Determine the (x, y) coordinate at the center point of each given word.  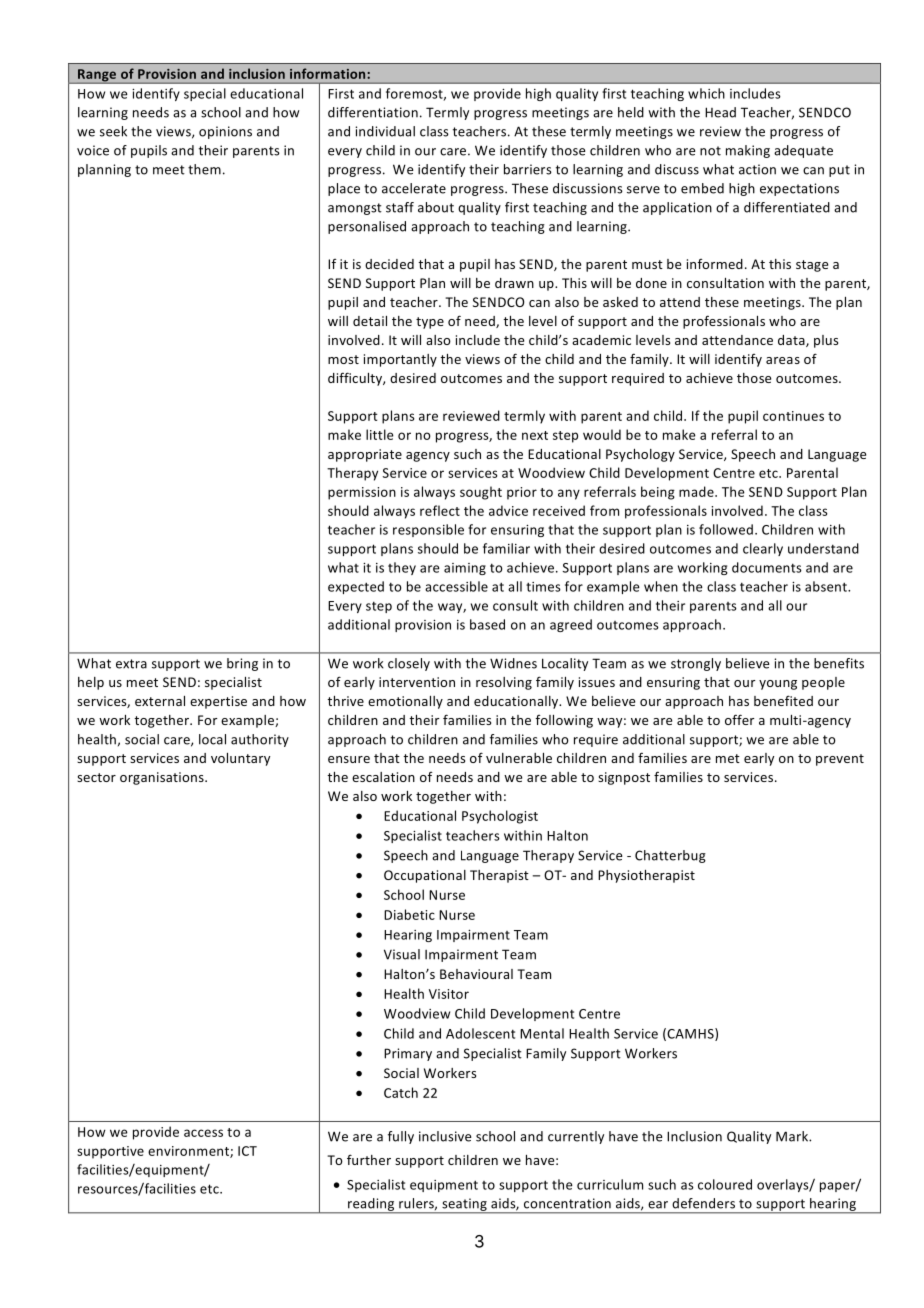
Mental (542, 1033)
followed (726, 529)
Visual (402, 954)
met (728, 758)
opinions (225, 132)
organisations (163, 778)
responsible (428, 530)
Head (720, 112)
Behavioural (476, 974)
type (430, 323)
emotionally (405, 702)
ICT (247, 1151)
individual (385, 131)
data (792, 341)
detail (370, 321)
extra (131, 664)
